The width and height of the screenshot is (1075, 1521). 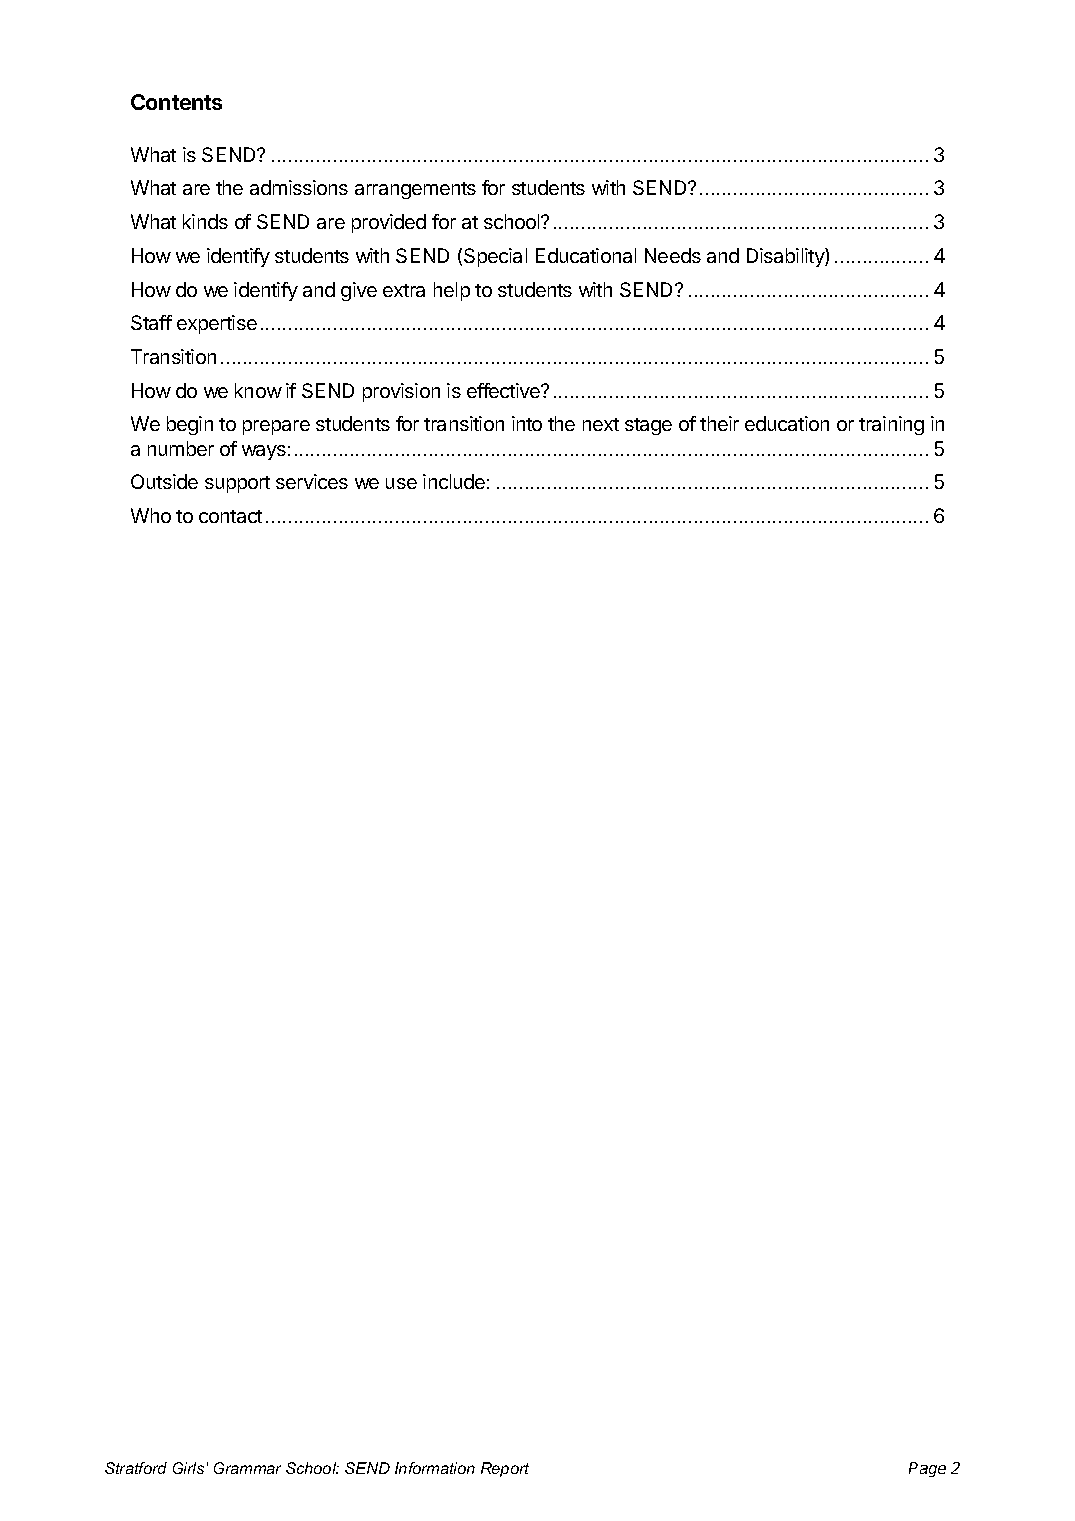 I want to click on Girls, so click(x=188, y=1468).
